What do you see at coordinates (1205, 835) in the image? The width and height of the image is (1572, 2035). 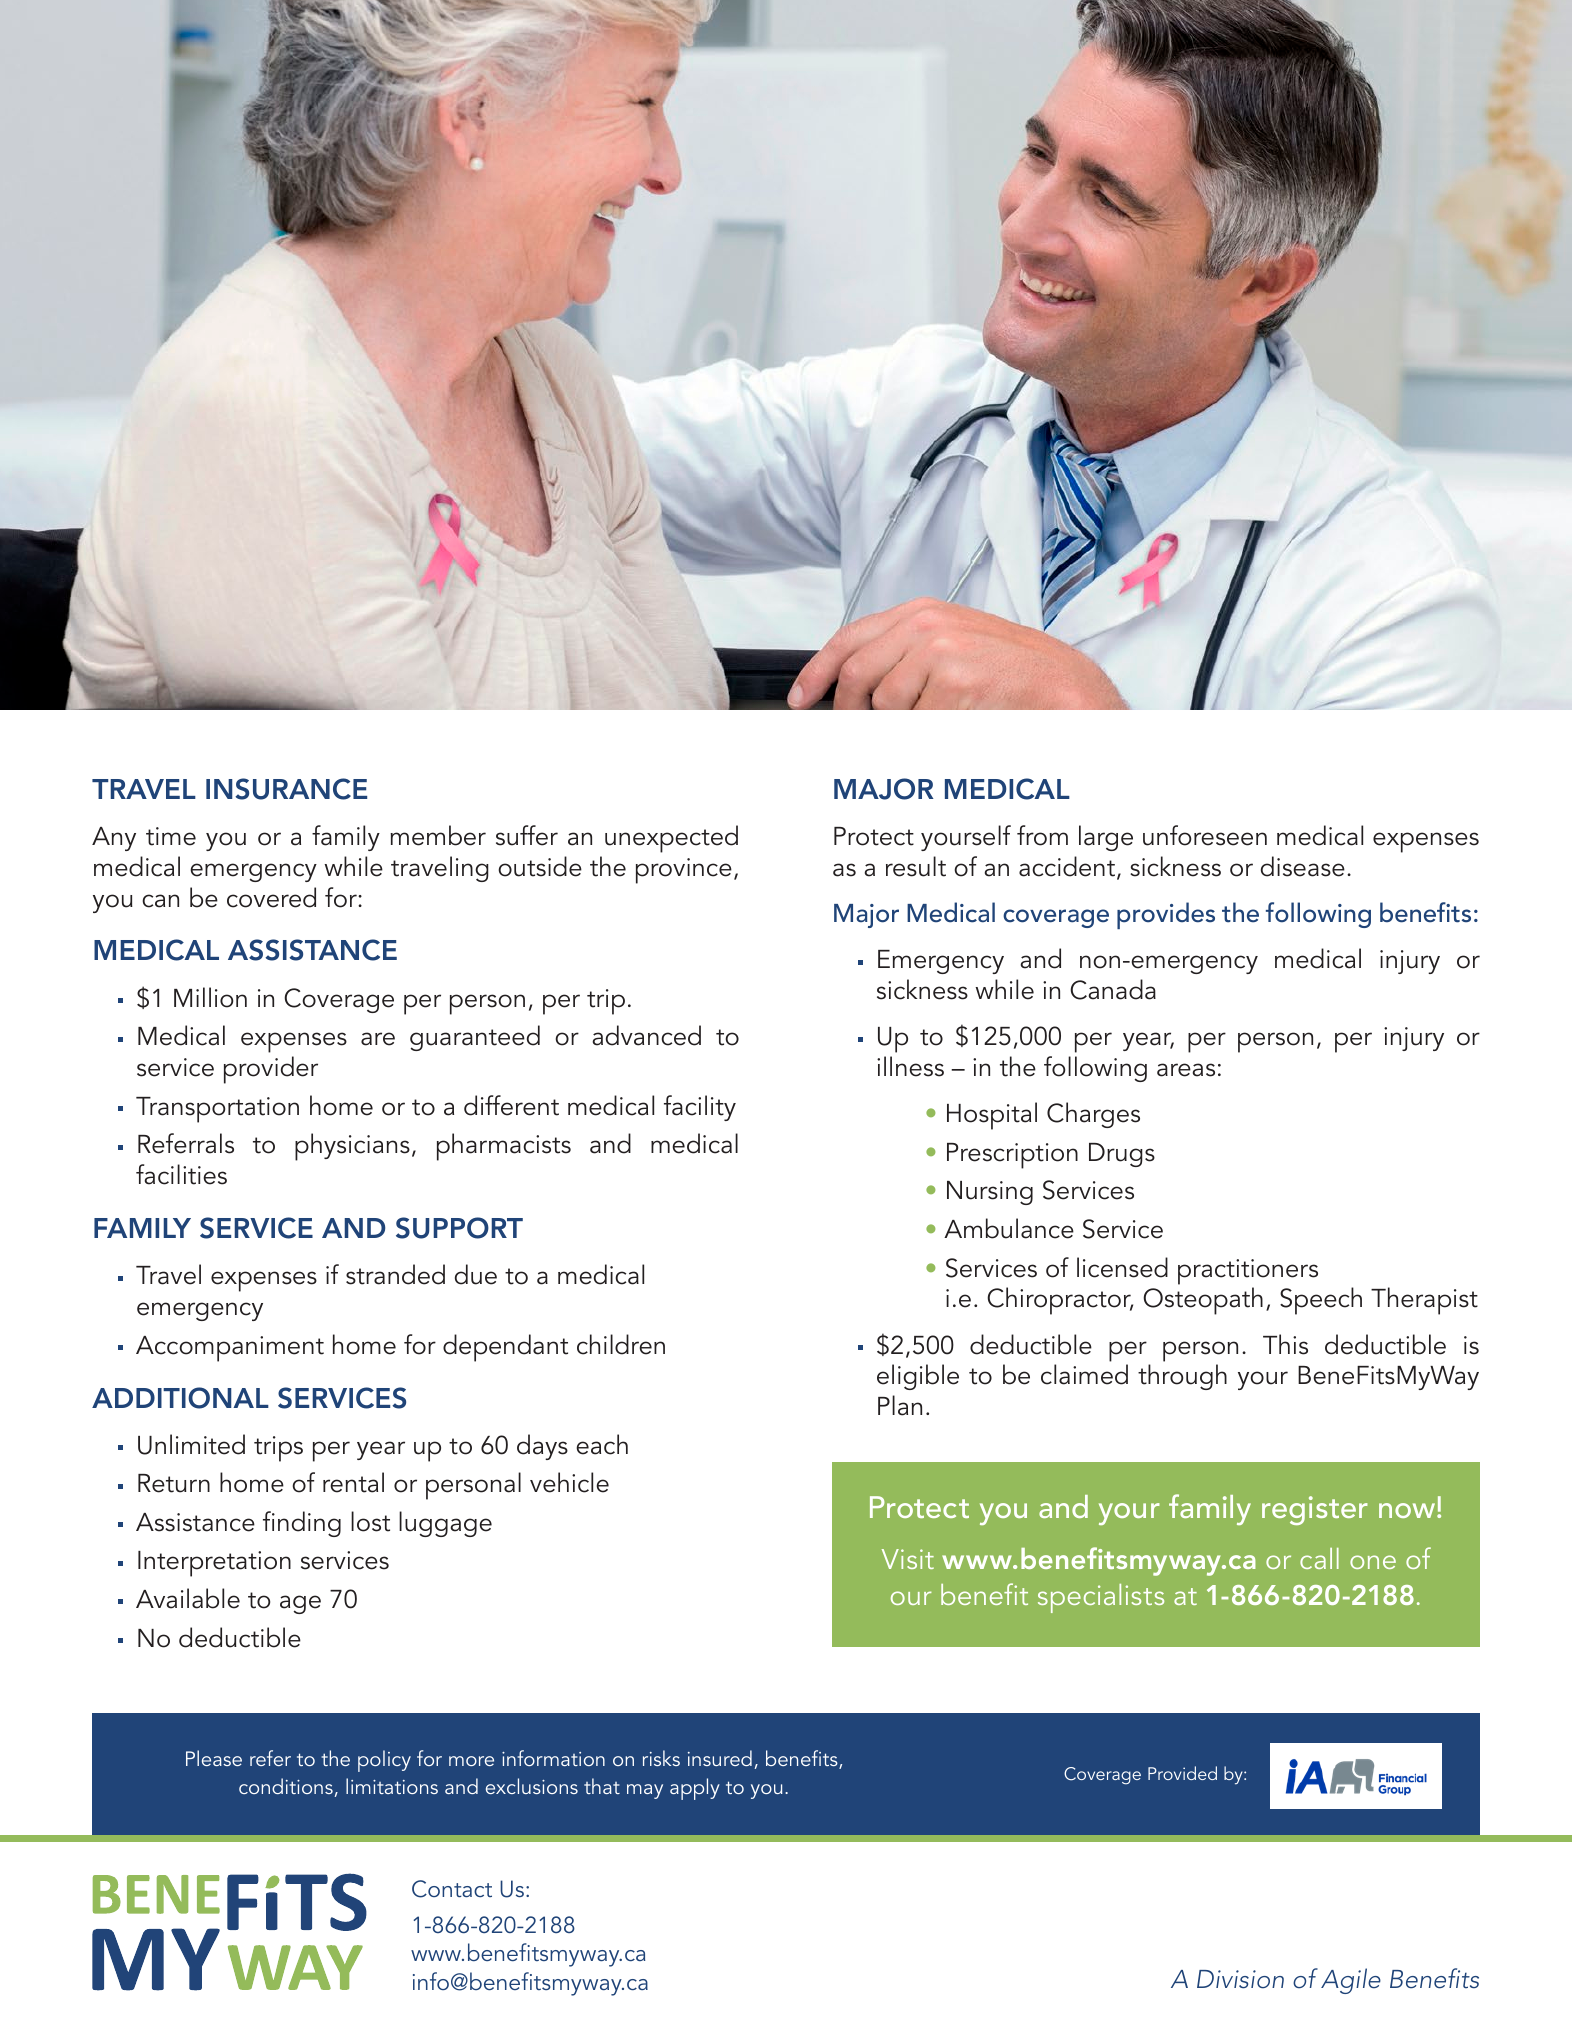 I see `unforeseen` at bounding box center [1205, 835].
